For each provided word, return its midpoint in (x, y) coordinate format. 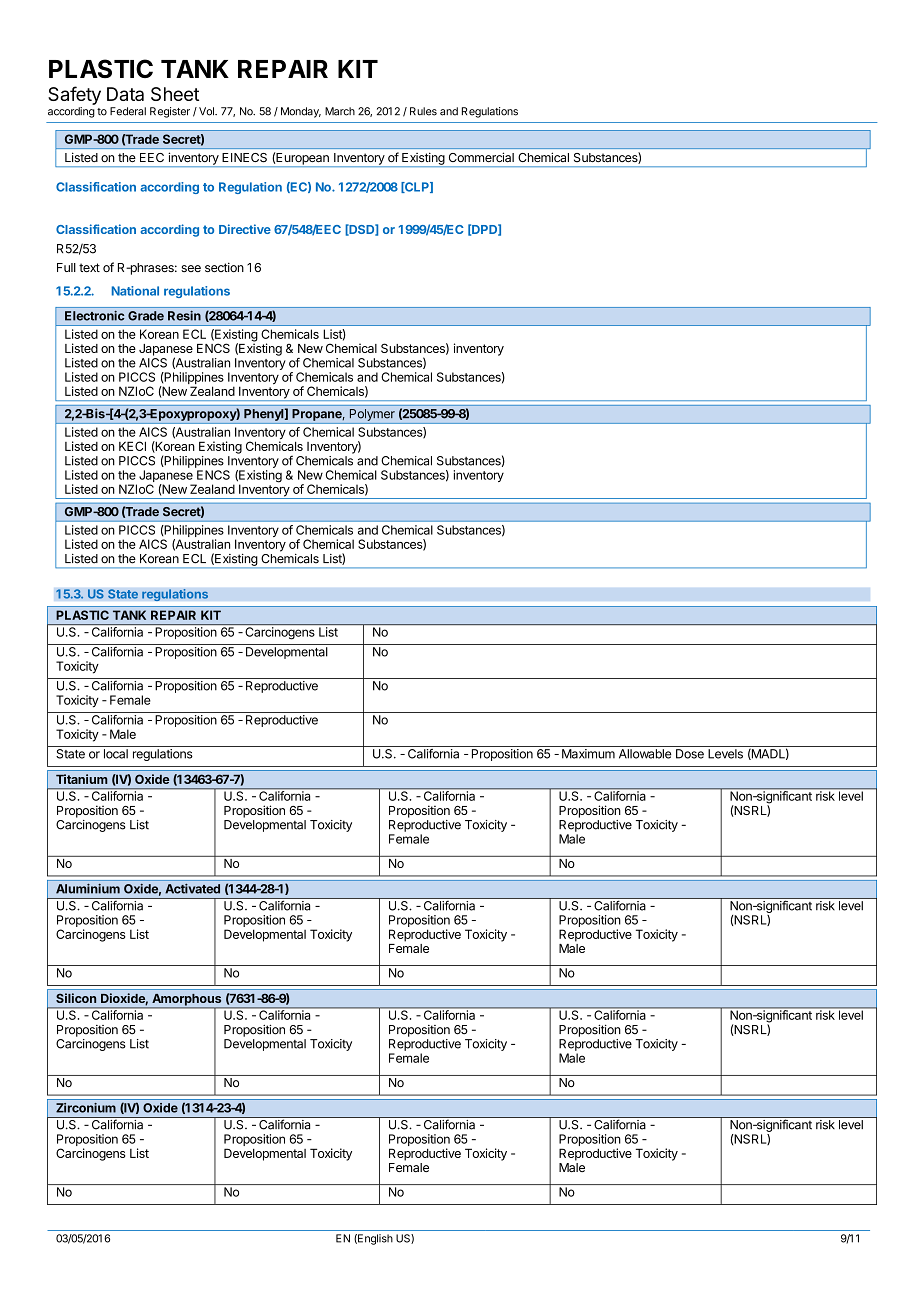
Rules (423, 111)
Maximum (588, 754)
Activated (192, 889)
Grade (146, 316)
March (340, 111)
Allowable (645, 754)
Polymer (372, 415)
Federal (128, 111)
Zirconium (86, 1108)
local (116, 754)
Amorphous (187, 1000)
